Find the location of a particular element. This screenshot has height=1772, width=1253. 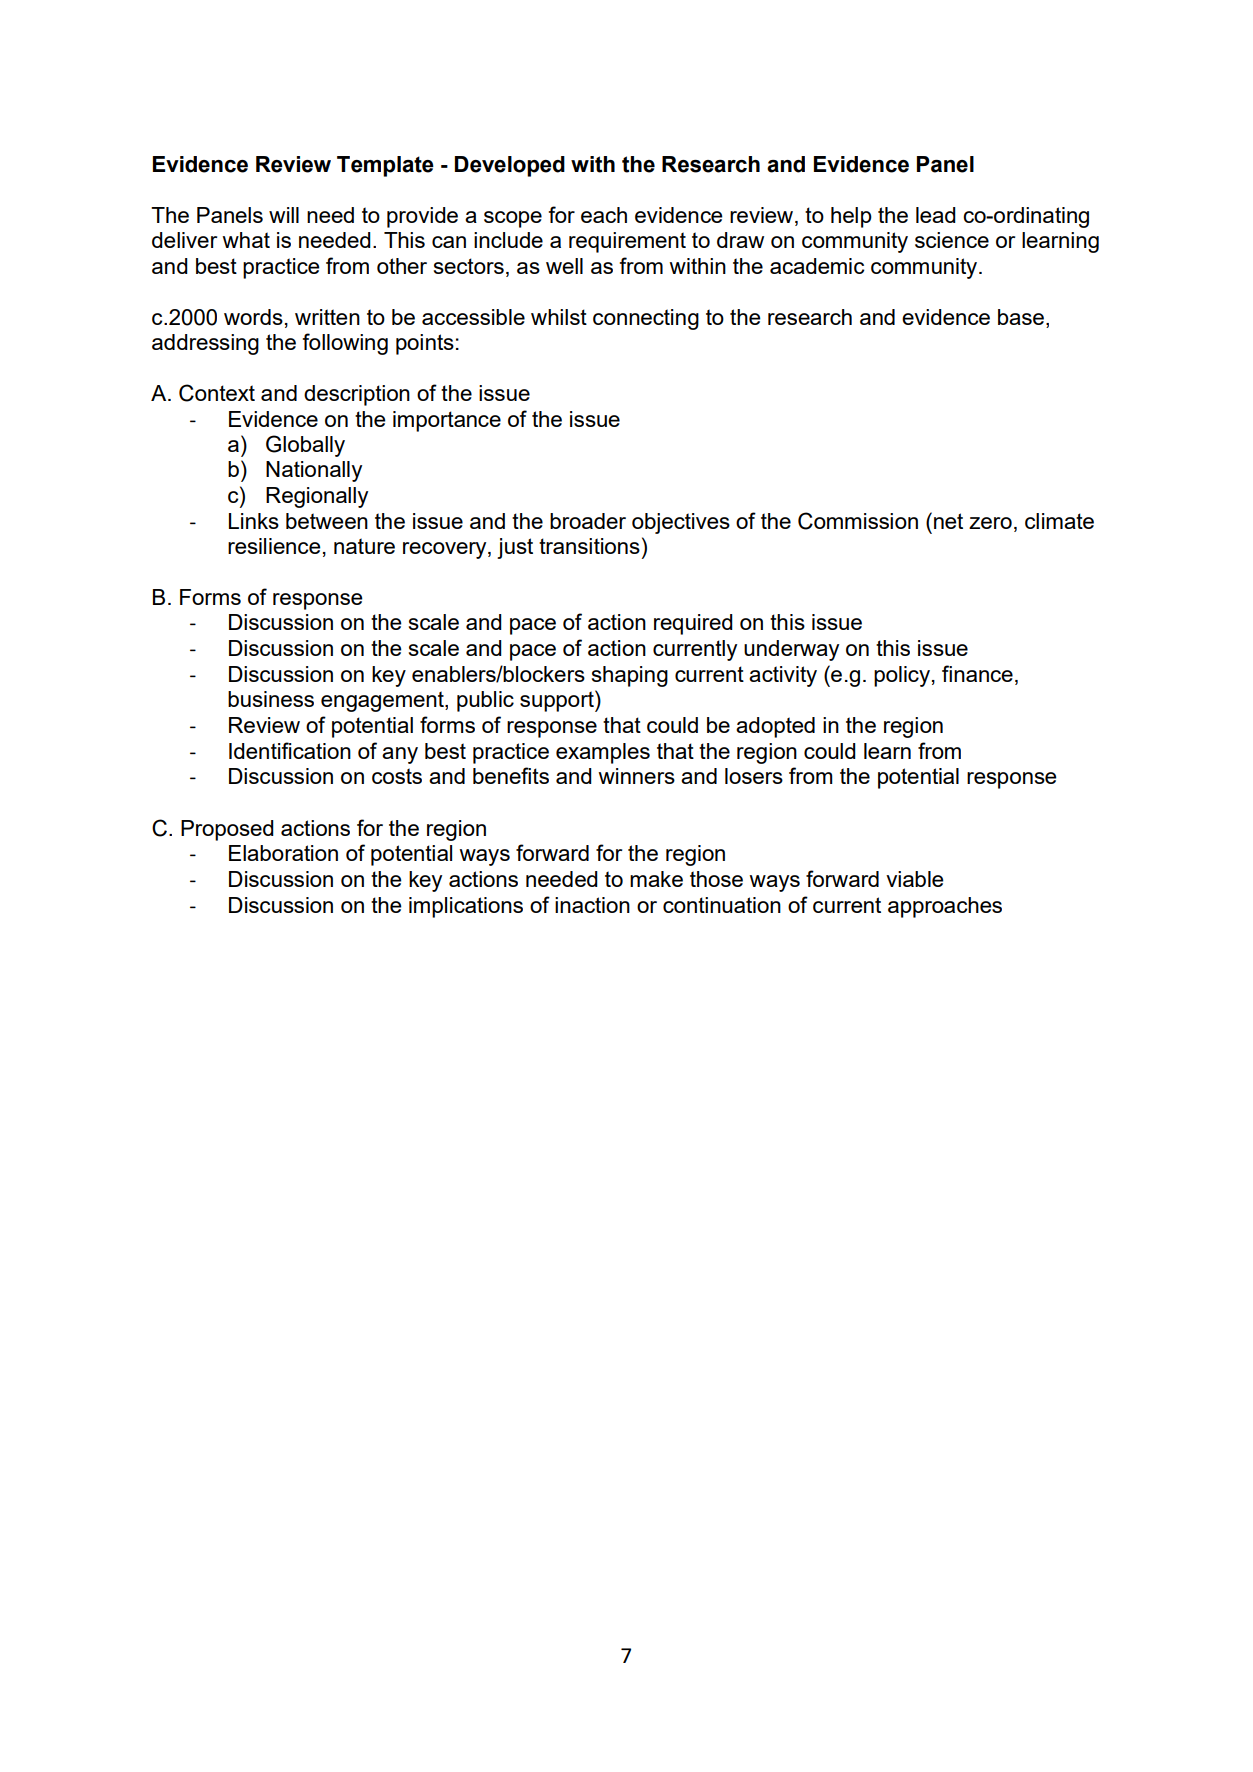

connecting is located at coordinates (646, 319).
